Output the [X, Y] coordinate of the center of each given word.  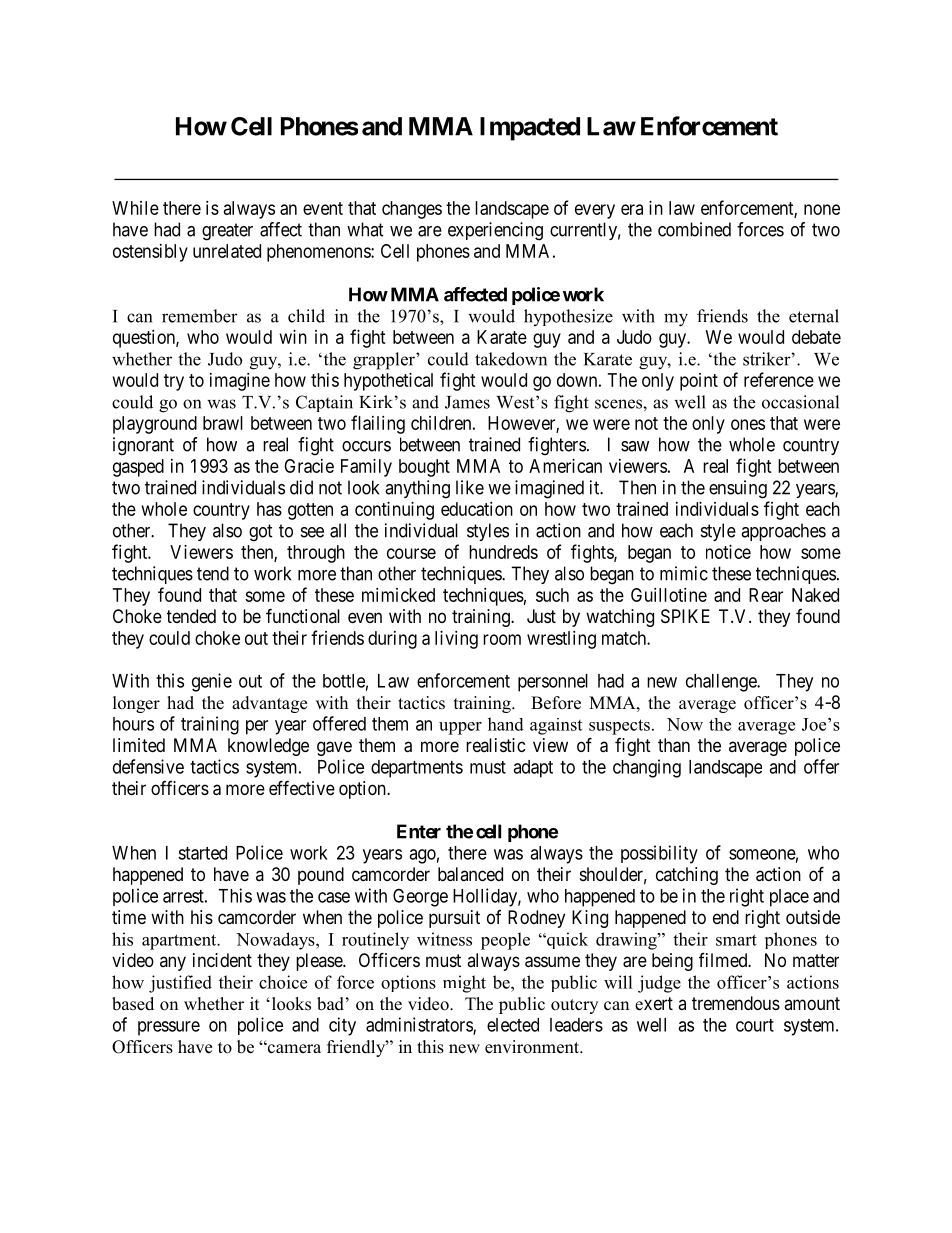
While [135, 208]
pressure [169, 1028]
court [755, 1025]
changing [647, 768]
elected [513, 1025]
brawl [223, 423]
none [822, 209]
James [467, 402]
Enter [419, 831]
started [202, 853]
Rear [766, 595]
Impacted [530, 129]
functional [303, 615]
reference [779, 379]
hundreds [503, 552]
